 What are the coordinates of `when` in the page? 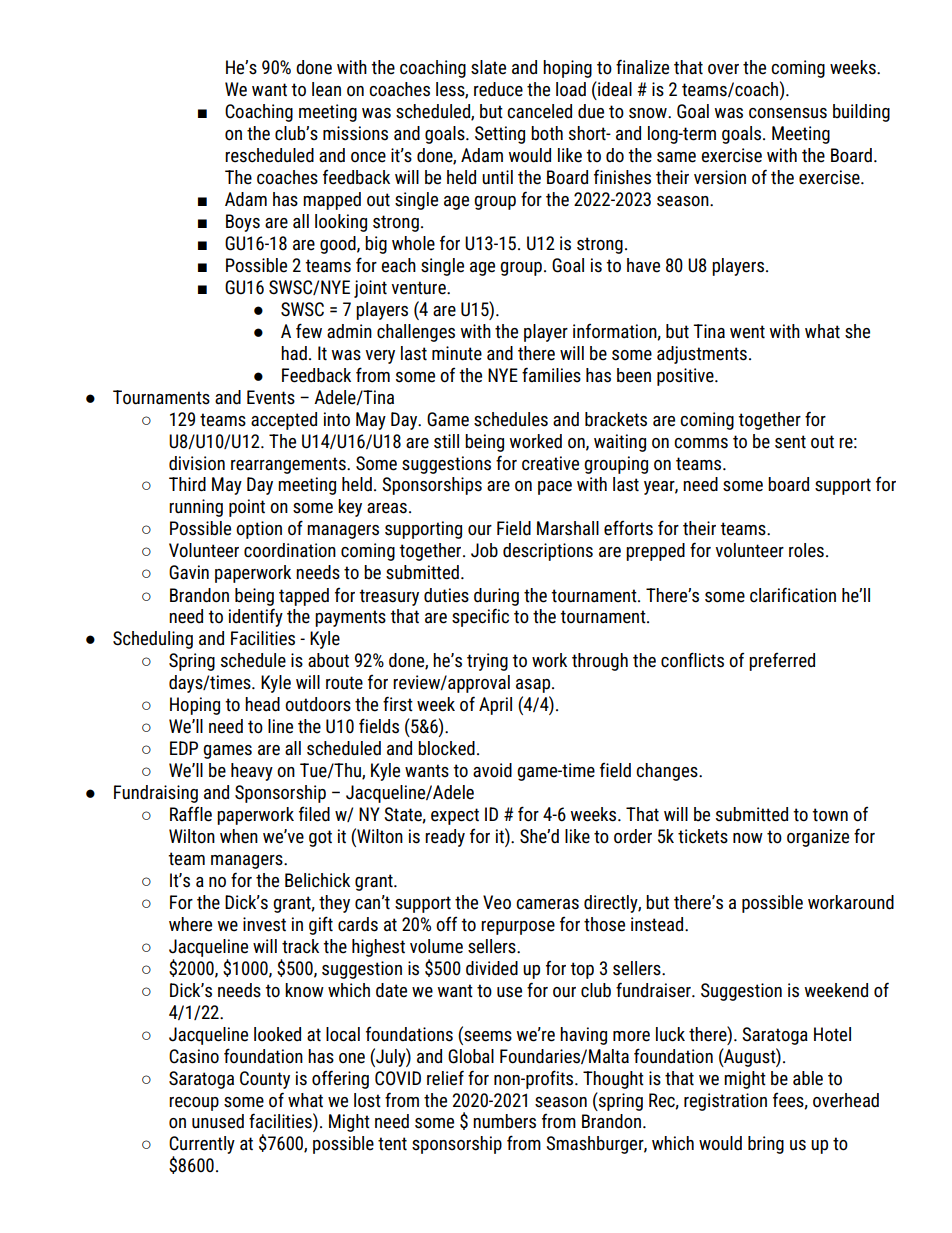 It's located at (239, 836).
